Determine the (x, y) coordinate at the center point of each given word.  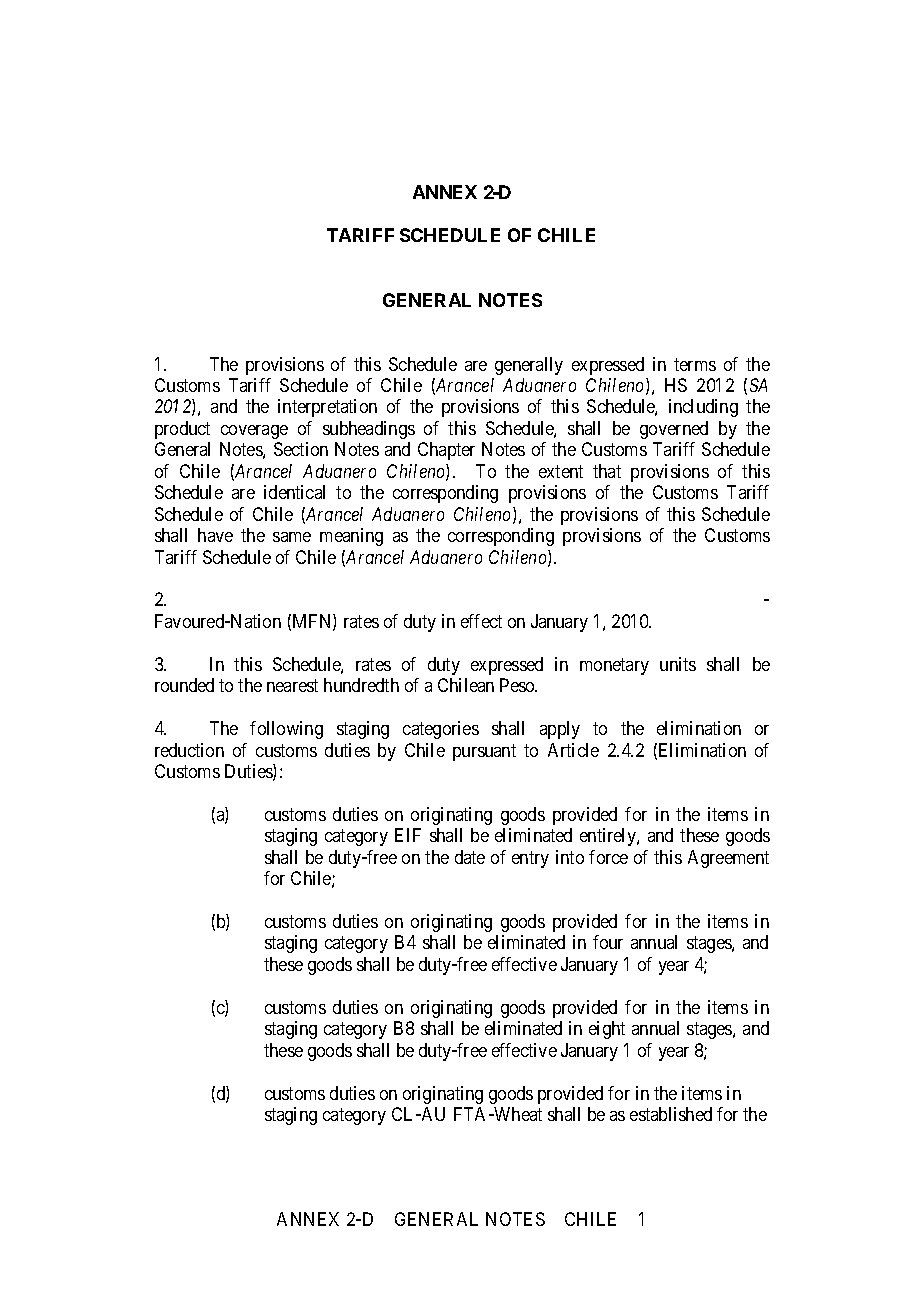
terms (695, 364)
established (671, 1114)
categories (441, 730)
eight (607, 1030)
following (286, 730)
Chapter (446, 451)
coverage (254, 432)
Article (573, 750)
